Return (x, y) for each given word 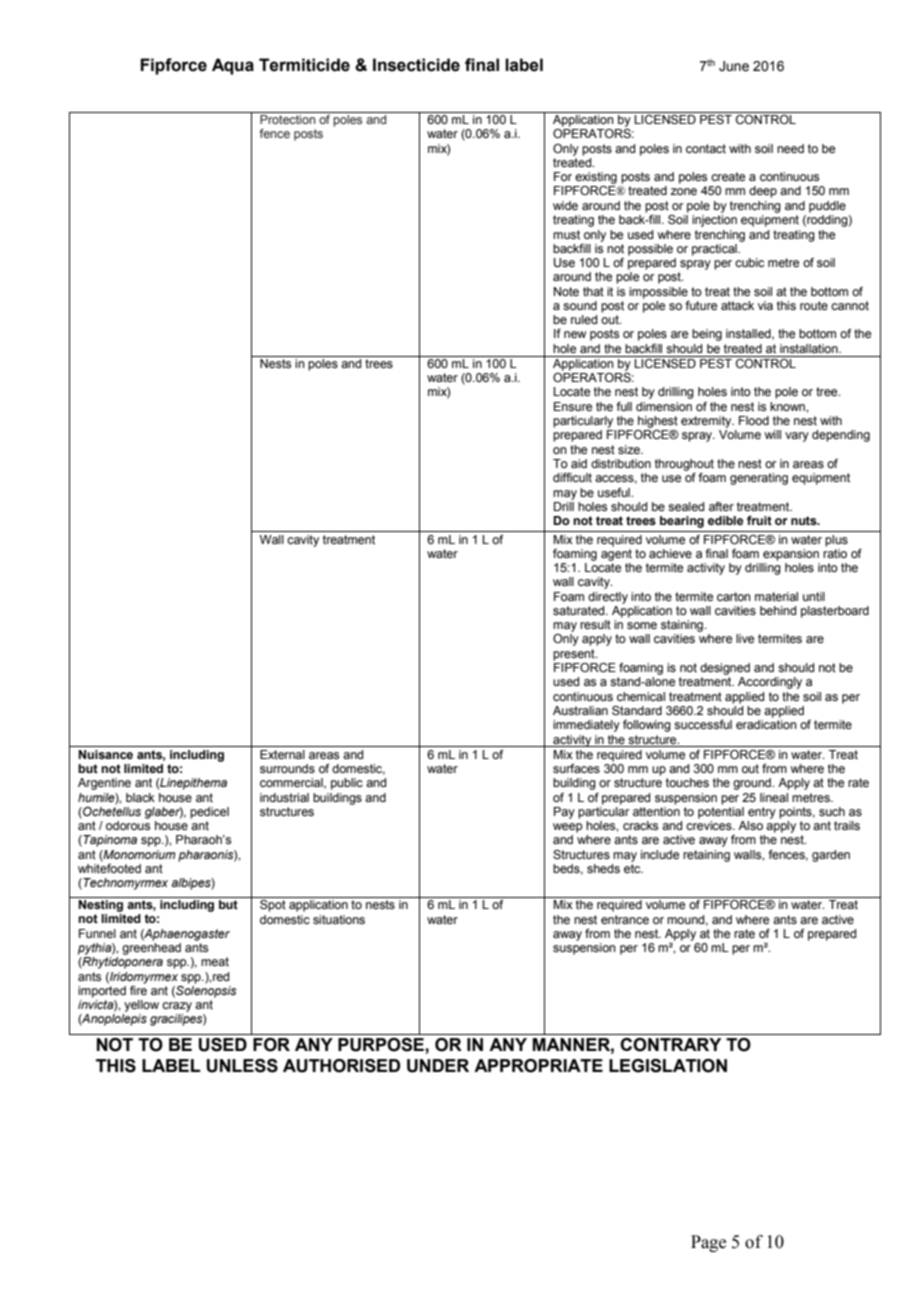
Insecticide (416, 65)
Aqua (233, 66)
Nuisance (105, 754)
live (745, 638)
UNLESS (242, 1066)
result (595, 624)
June (734, 66)
